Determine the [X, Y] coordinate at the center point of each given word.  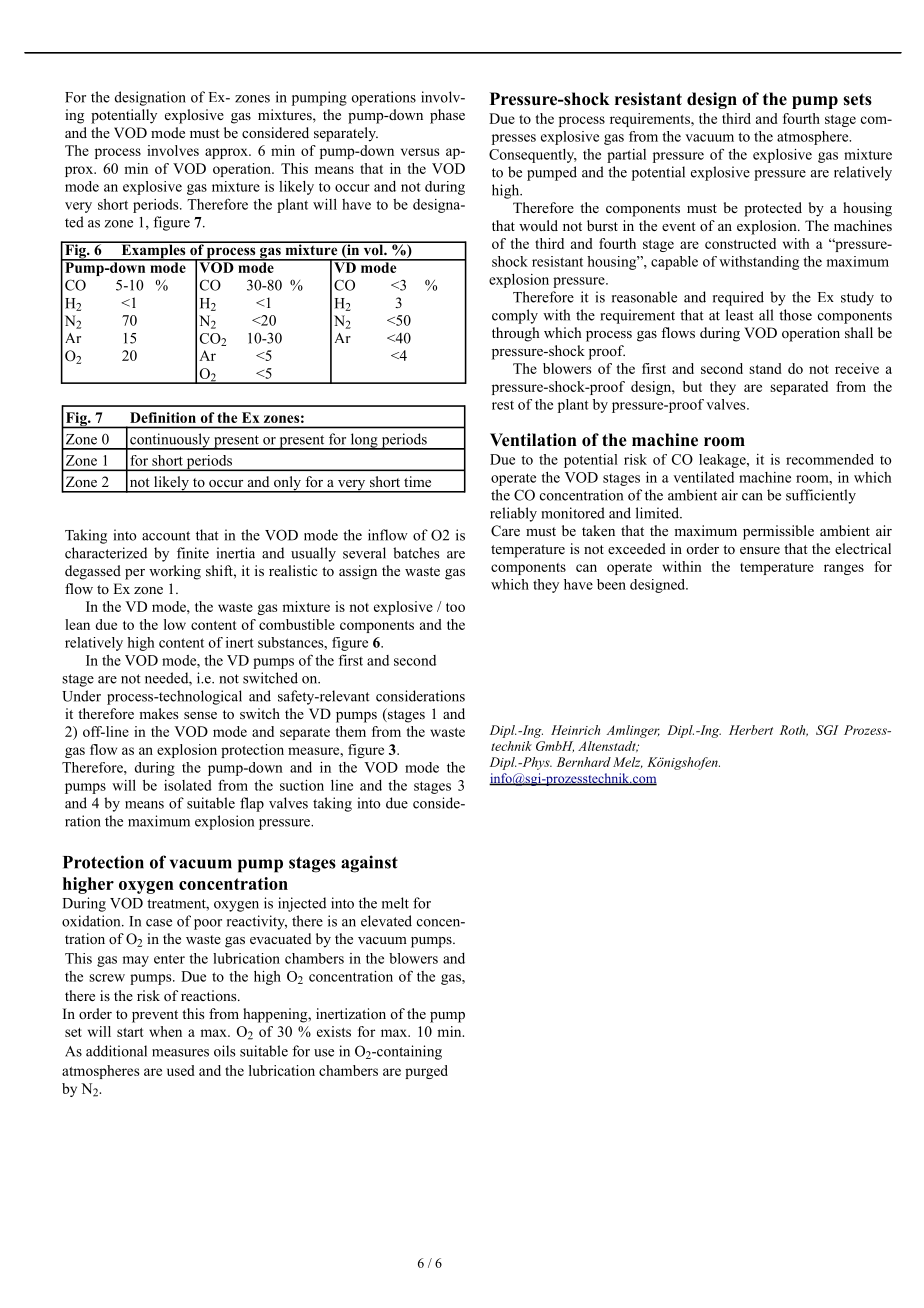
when [165, 1031]
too [455, 607]
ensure [760, 550]
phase [447, 116]
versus [420, 152]
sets [857, 99]
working [175, 572]
